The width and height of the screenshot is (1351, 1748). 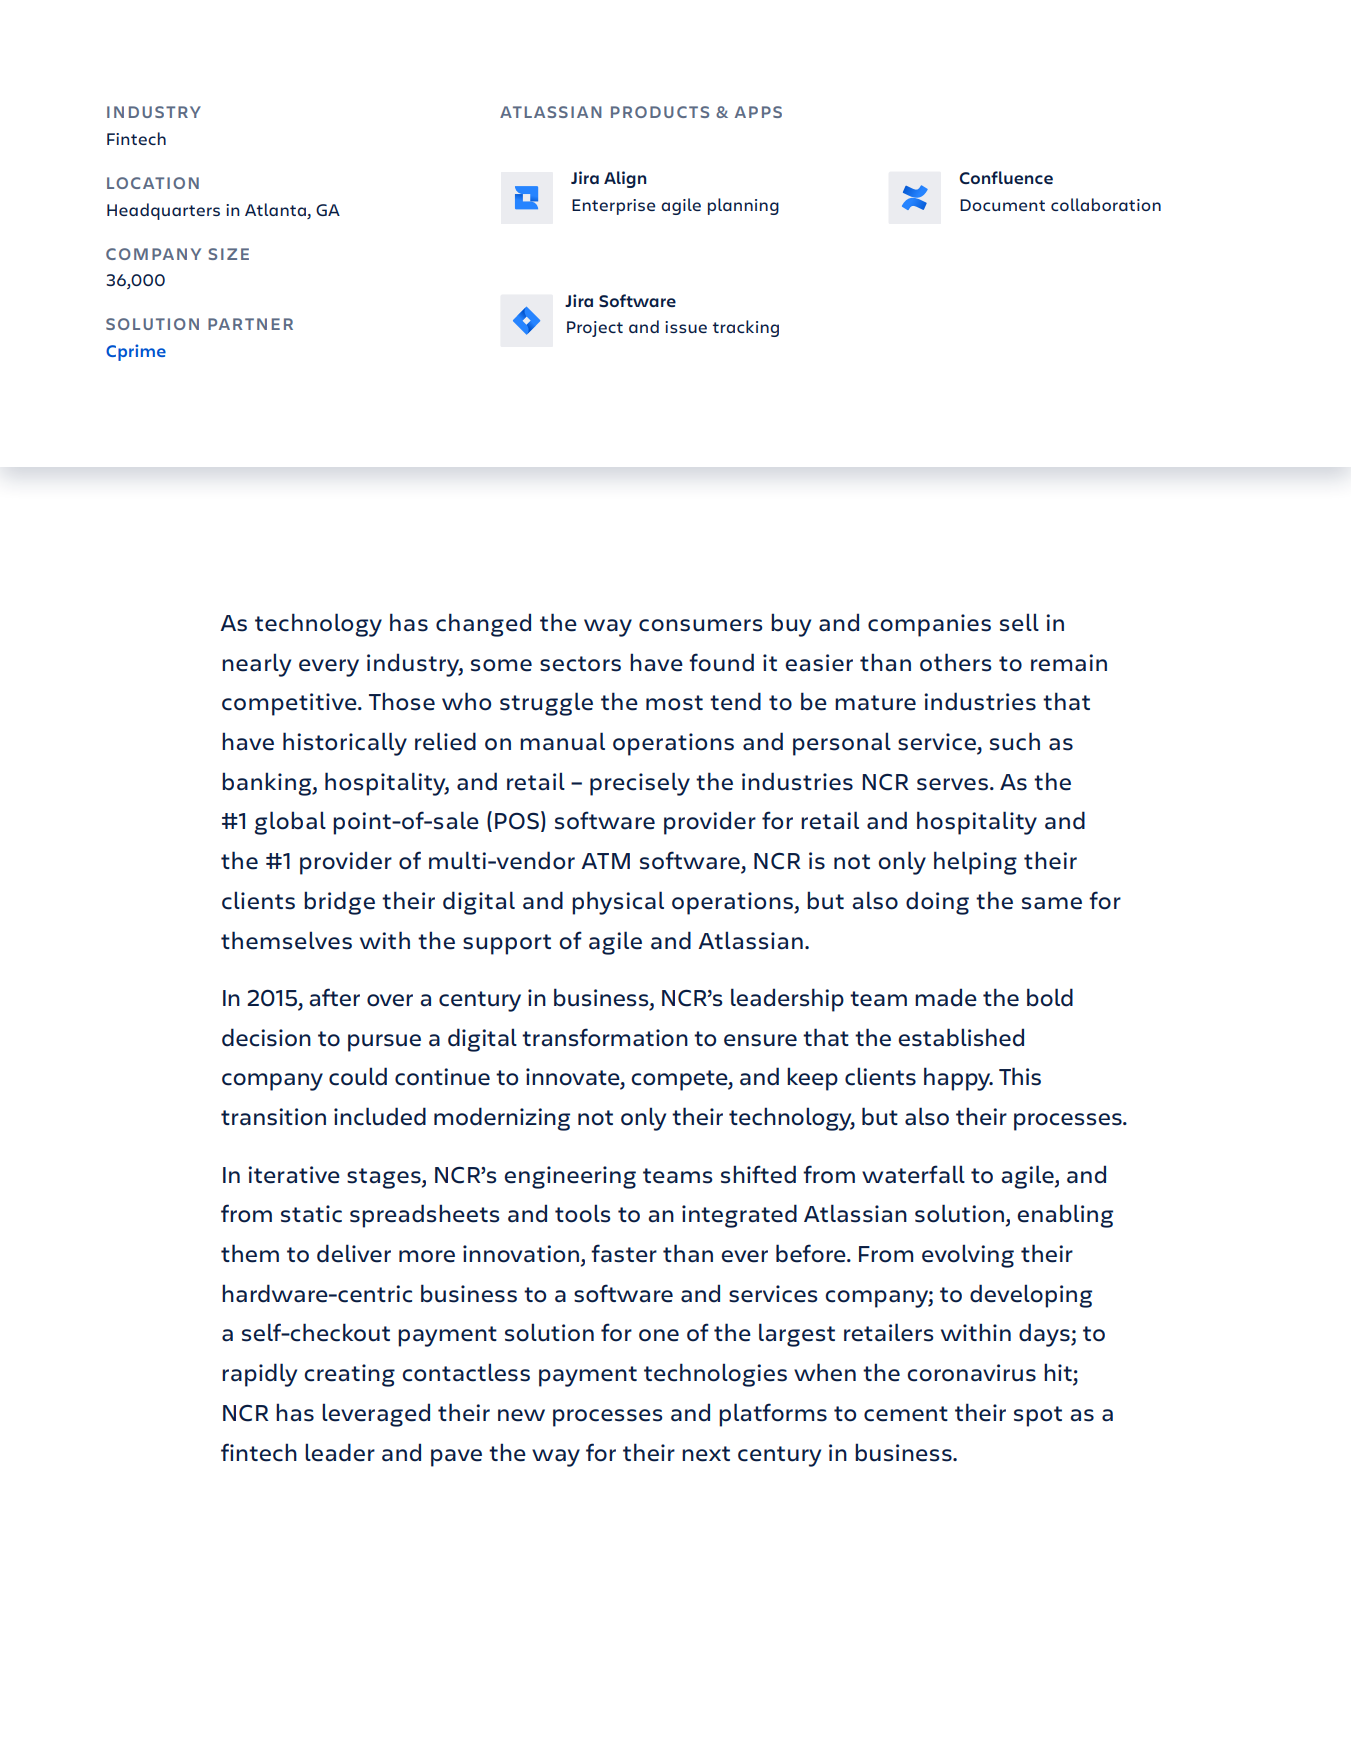 What do you see at coordinates (259, 1375) in the screenshot?
I see `rapidly` at bounding box center [259, 1375].
